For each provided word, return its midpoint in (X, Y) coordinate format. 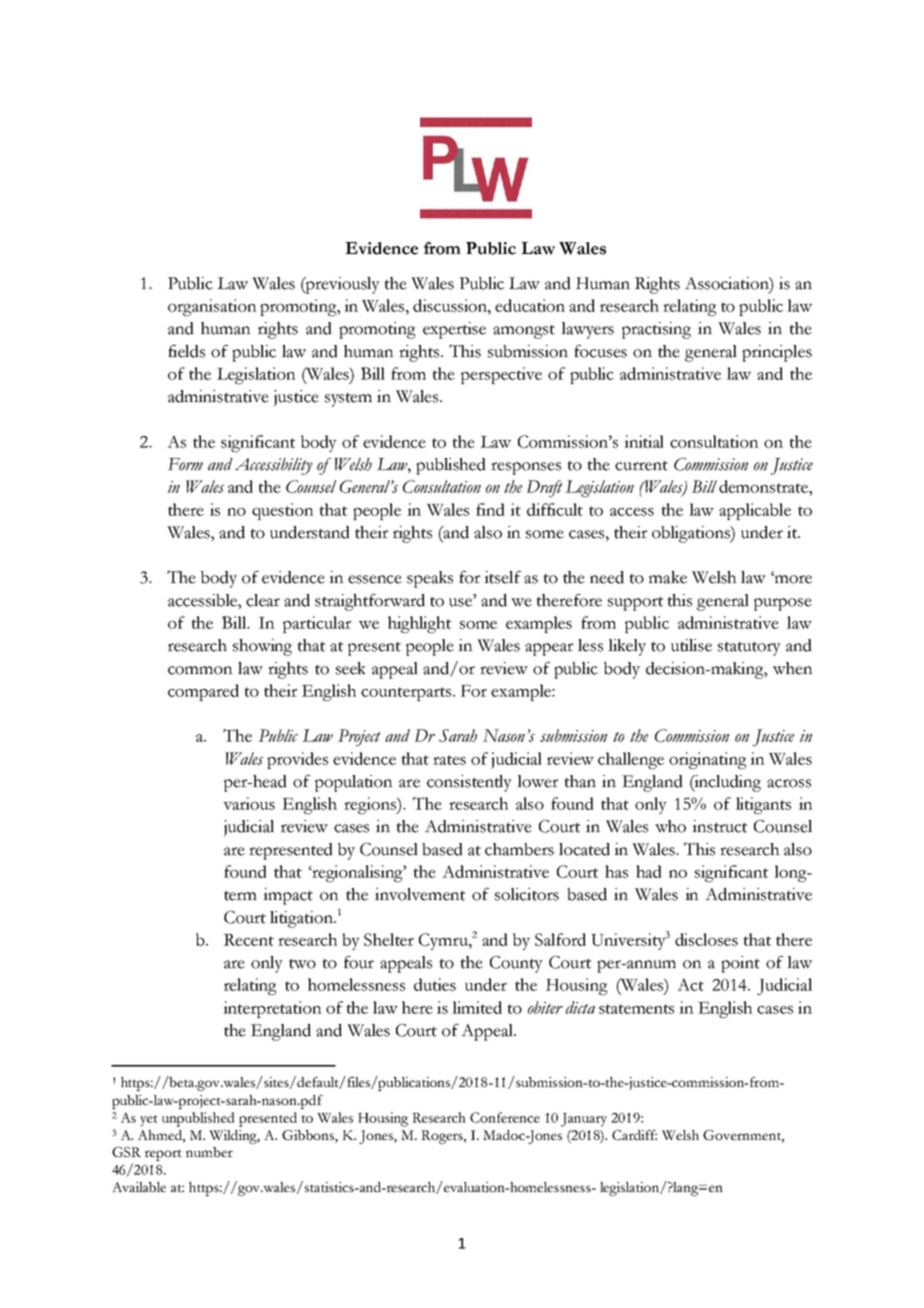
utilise (691, 645)
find (490, 509)
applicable (755, 511)
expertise (454, 330)
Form (185, 464)
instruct (719, 826)
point (740, 964)
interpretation (272, 1009)
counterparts (407, 694)
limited (477, 1007)
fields (186, 351)
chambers (519, 849)
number (209, 1152)
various (249, 803)
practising (656, 330)
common (200, 670)
